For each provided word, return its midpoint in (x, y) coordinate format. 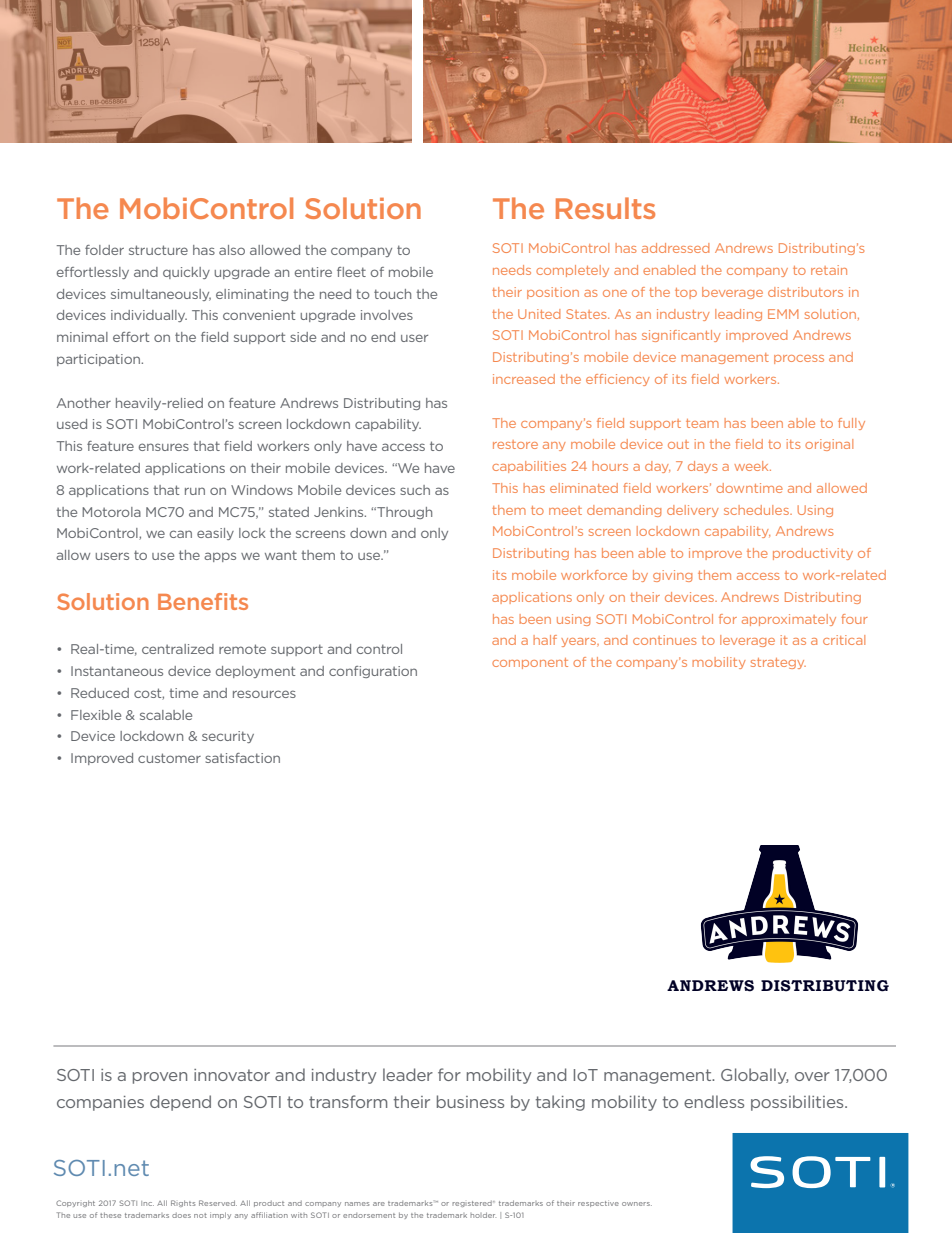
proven (160, 1078)
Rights (183, 1203)
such (415, 490)
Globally (754, 1076)
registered (473, 1204)
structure (158, 250)
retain (829, 270)
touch (392, 294)
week (752, 466)
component (530, 663)
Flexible (96, 715)
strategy (778, 663)
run (195, 491)
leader (408, 1074)
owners (637, 1204)
